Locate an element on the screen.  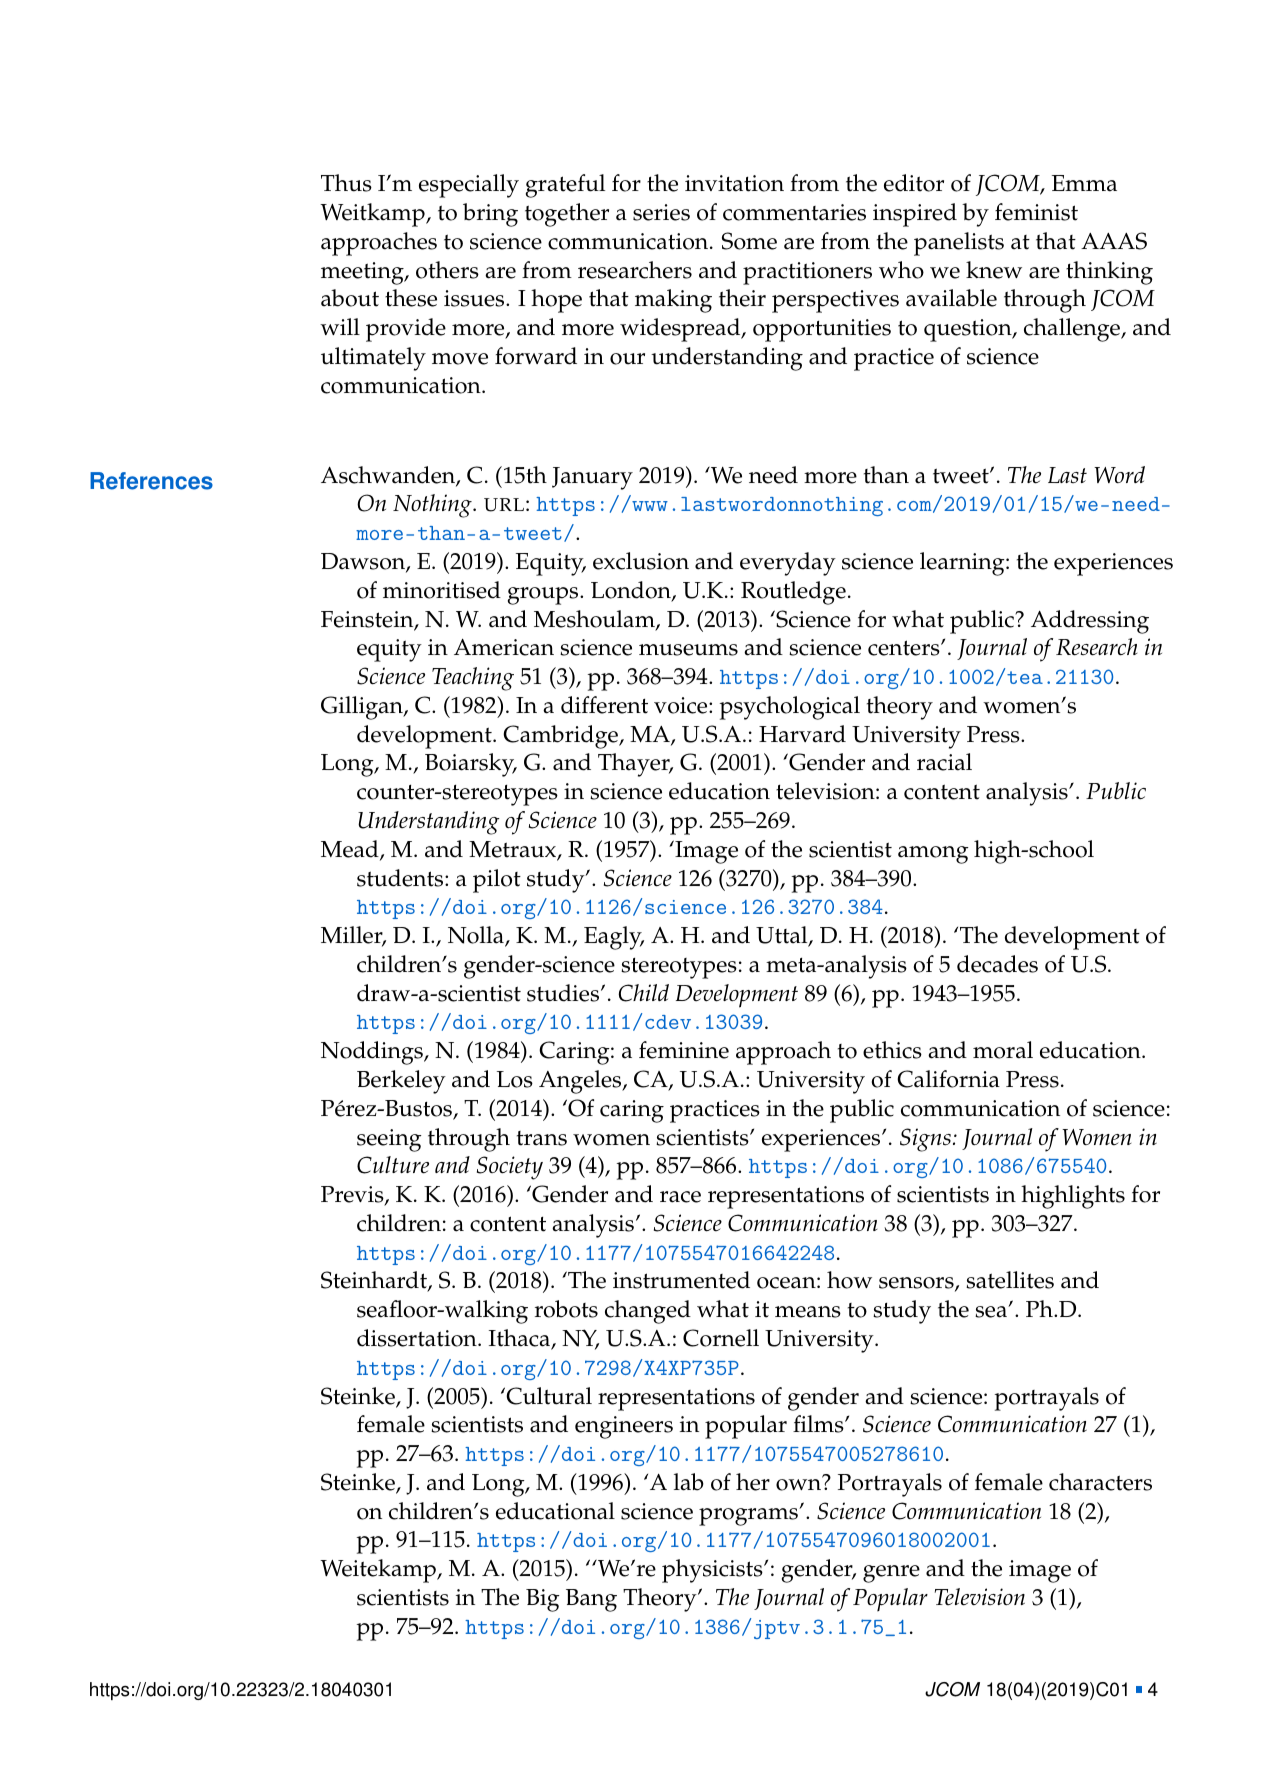
pilot is located at coordinates (497, 881).
